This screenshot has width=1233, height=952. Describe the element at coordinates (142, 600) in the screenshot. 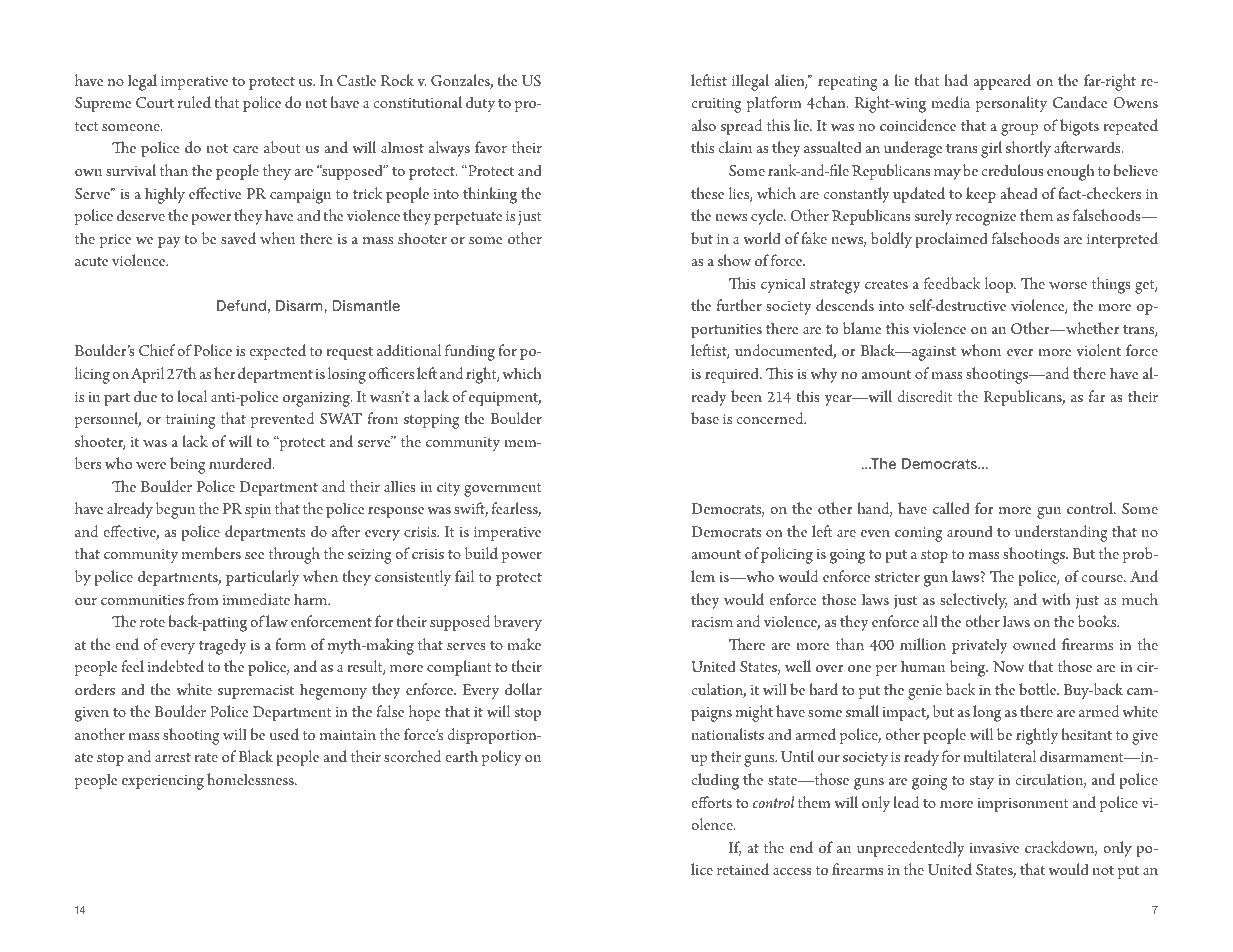

I see `communities` at that location.
